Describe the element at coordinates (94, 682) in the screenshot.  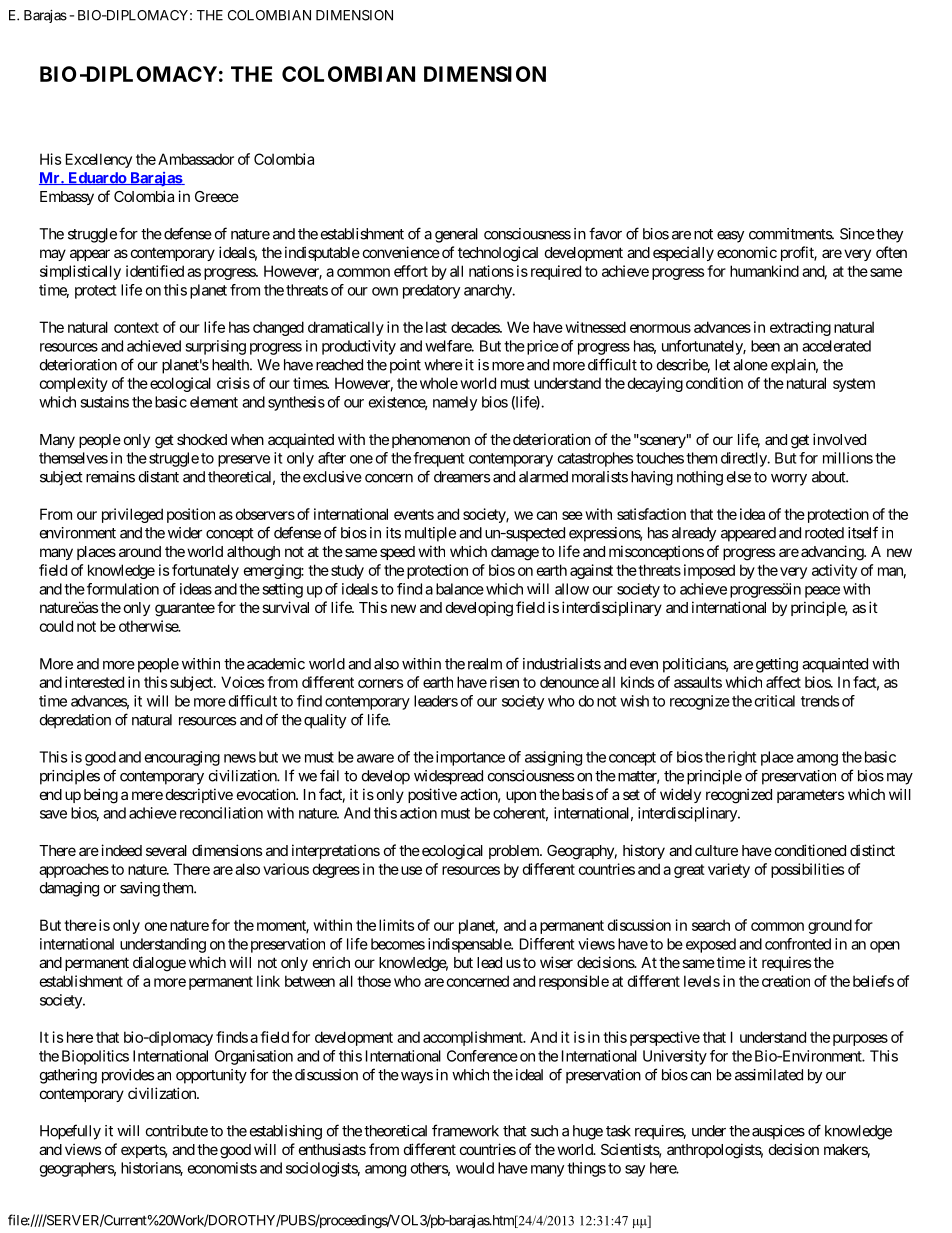
I see `interested` at that location.
